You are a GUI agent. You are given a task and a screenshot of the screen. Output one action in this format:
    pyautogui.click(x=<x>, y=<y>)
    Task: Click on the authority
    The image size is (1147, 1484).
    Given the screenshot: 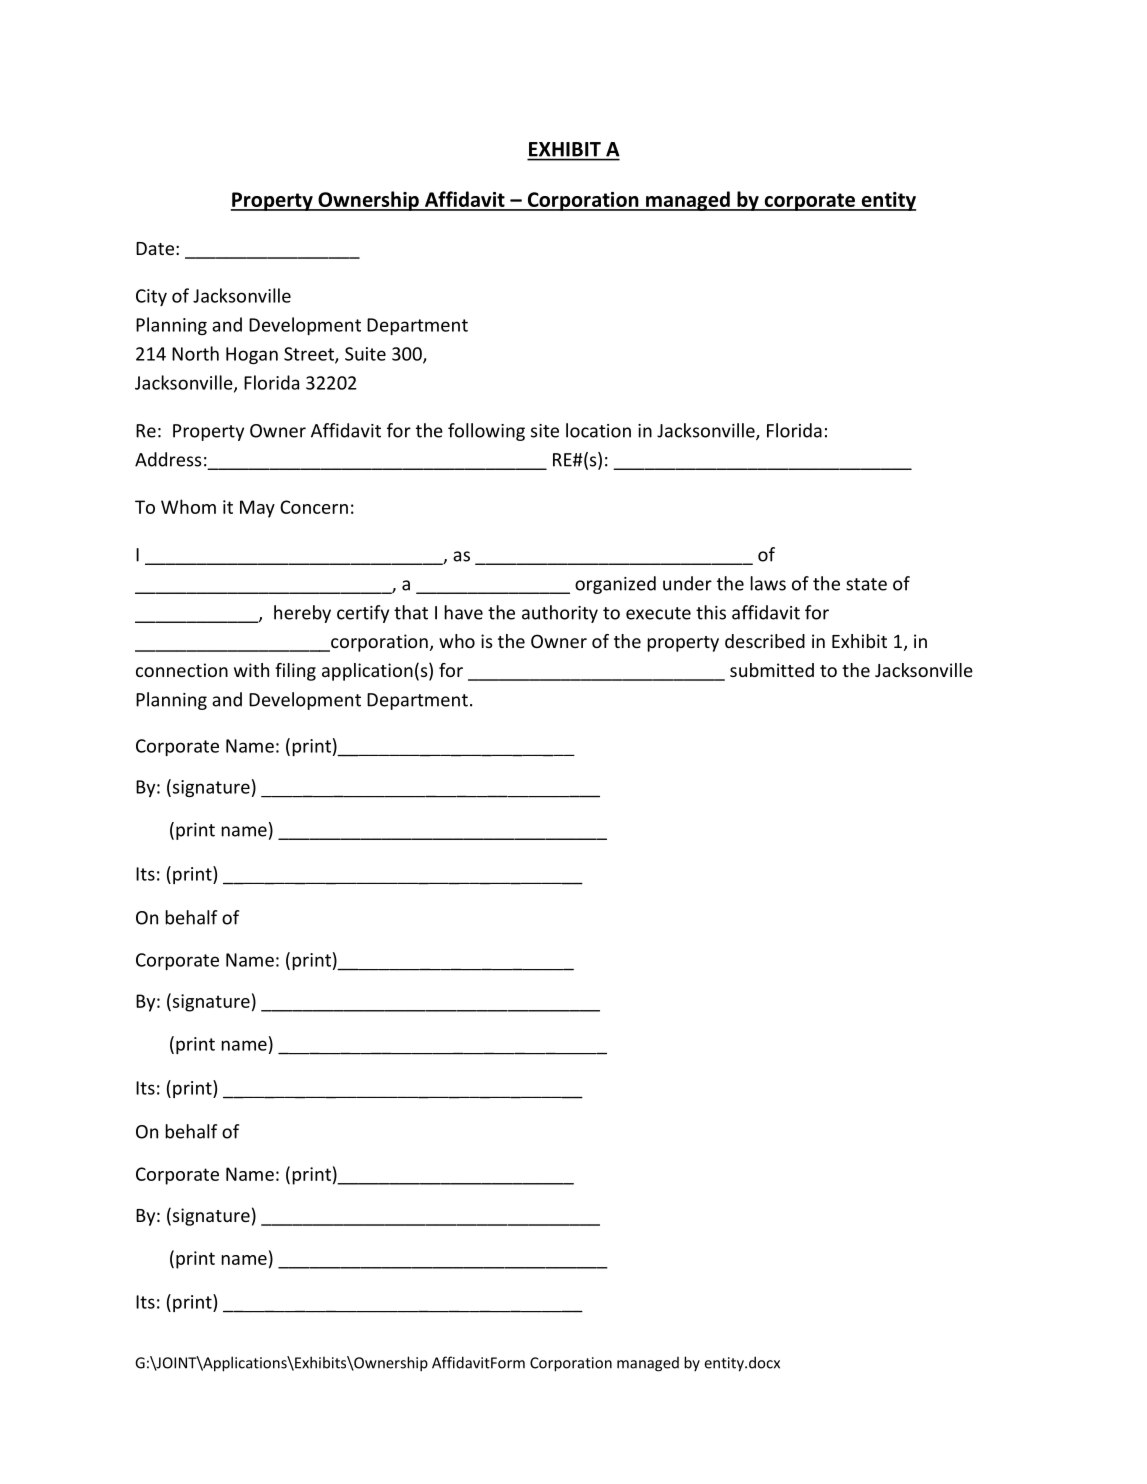 What is the action you would take?
    pyautogui.click(x=560, y=614)
